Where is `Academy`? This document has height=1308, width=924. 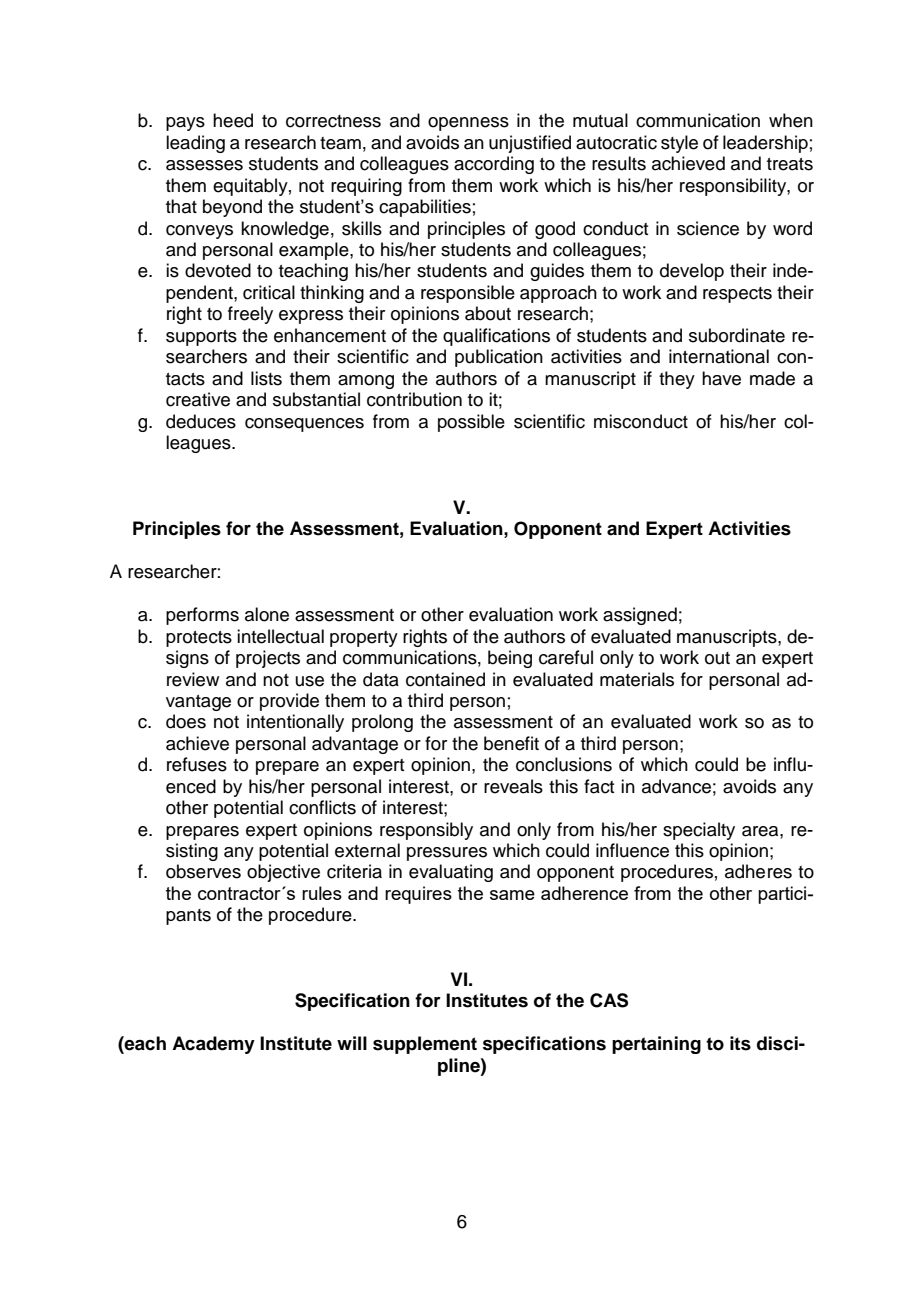 Academy is located at coordinates (213, 1045).
